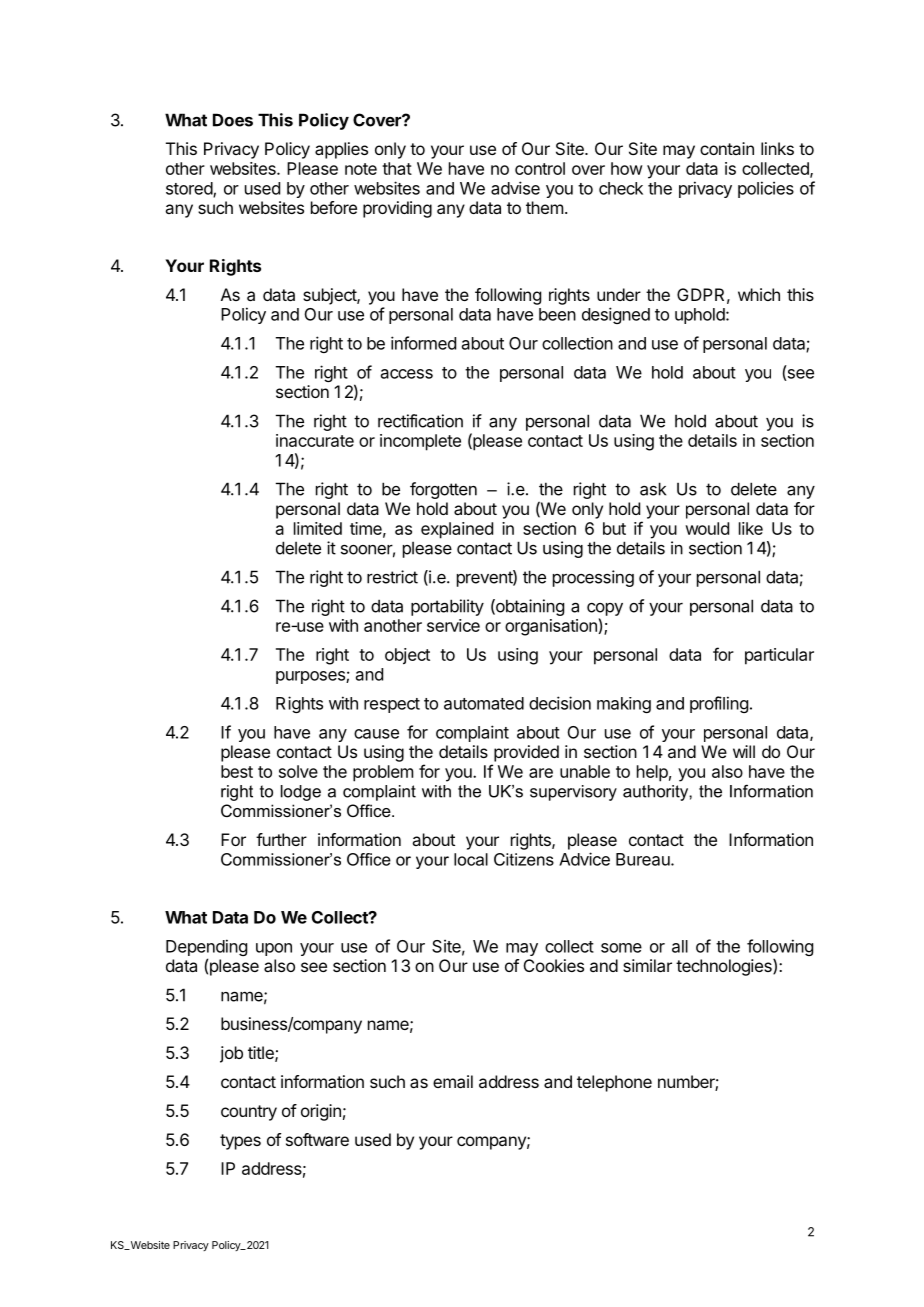 Image resolution: width=924 pixels, height=1307 pixels. What do you see at coordinates (727, 148) in the screenshot?
I see `contain` at bounding box center [727, 148].
